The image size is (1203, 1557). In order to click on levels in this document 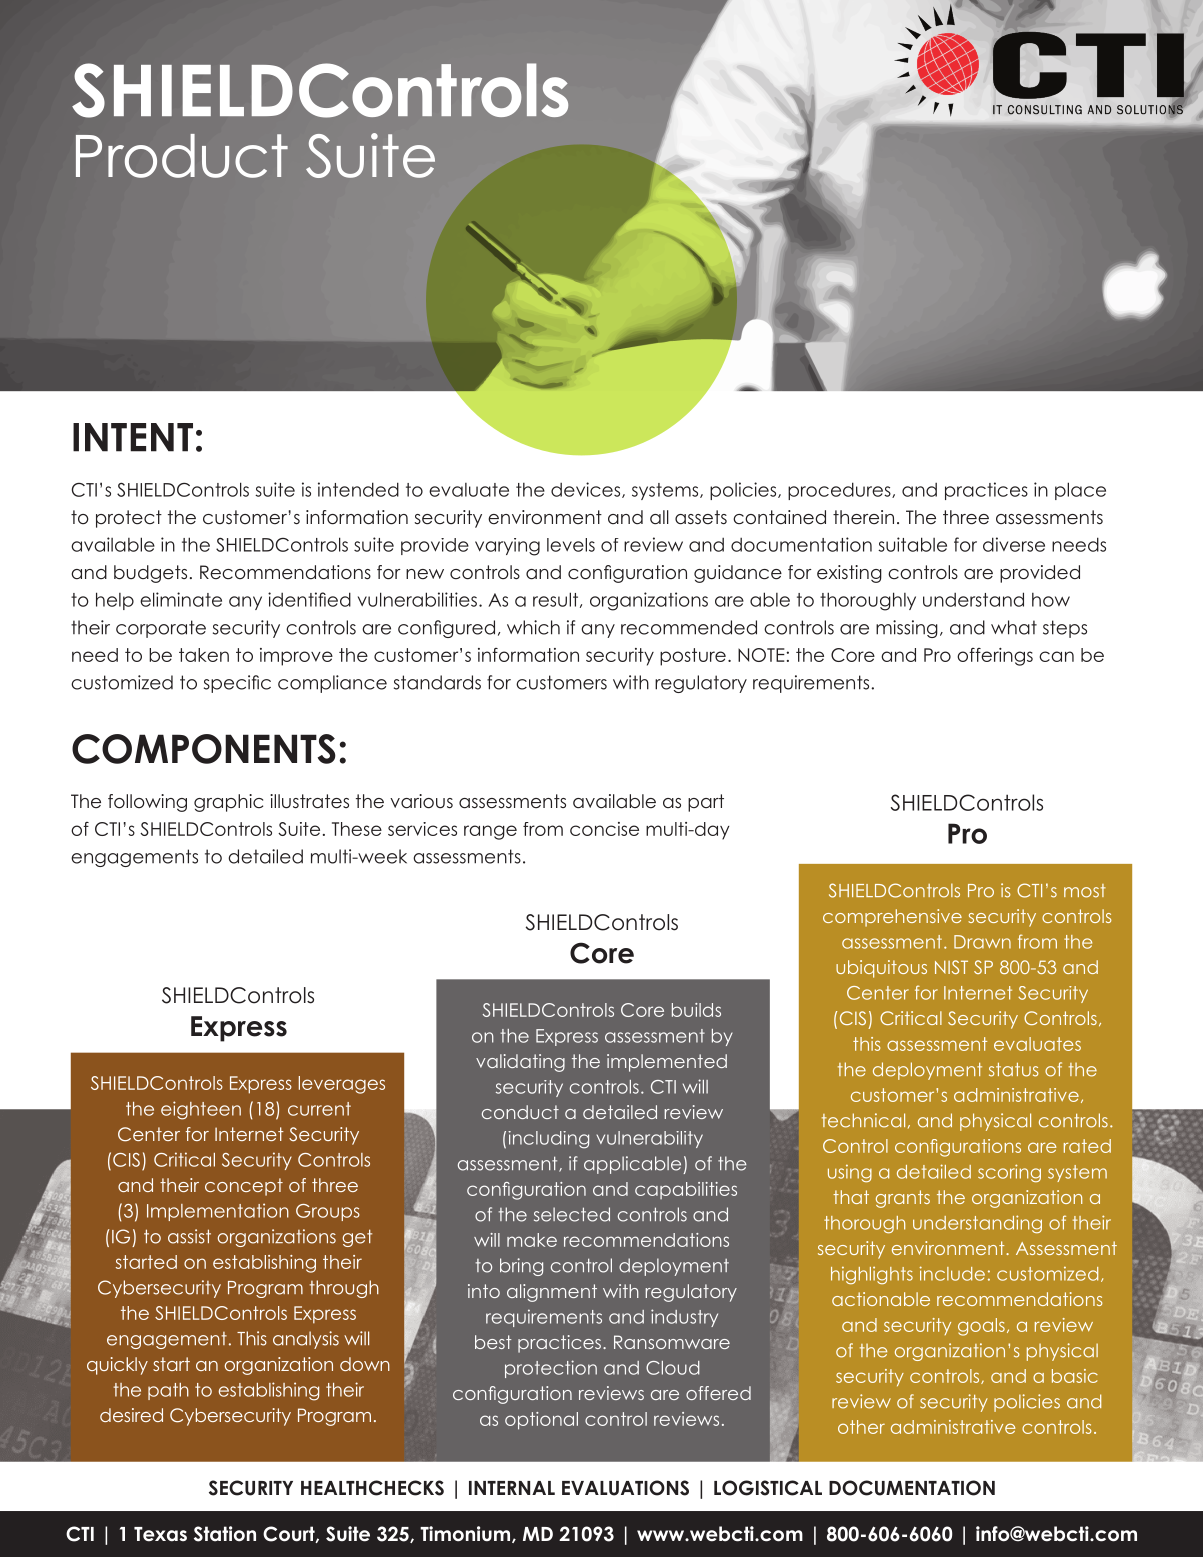, I will do `click(571, 545)`.
